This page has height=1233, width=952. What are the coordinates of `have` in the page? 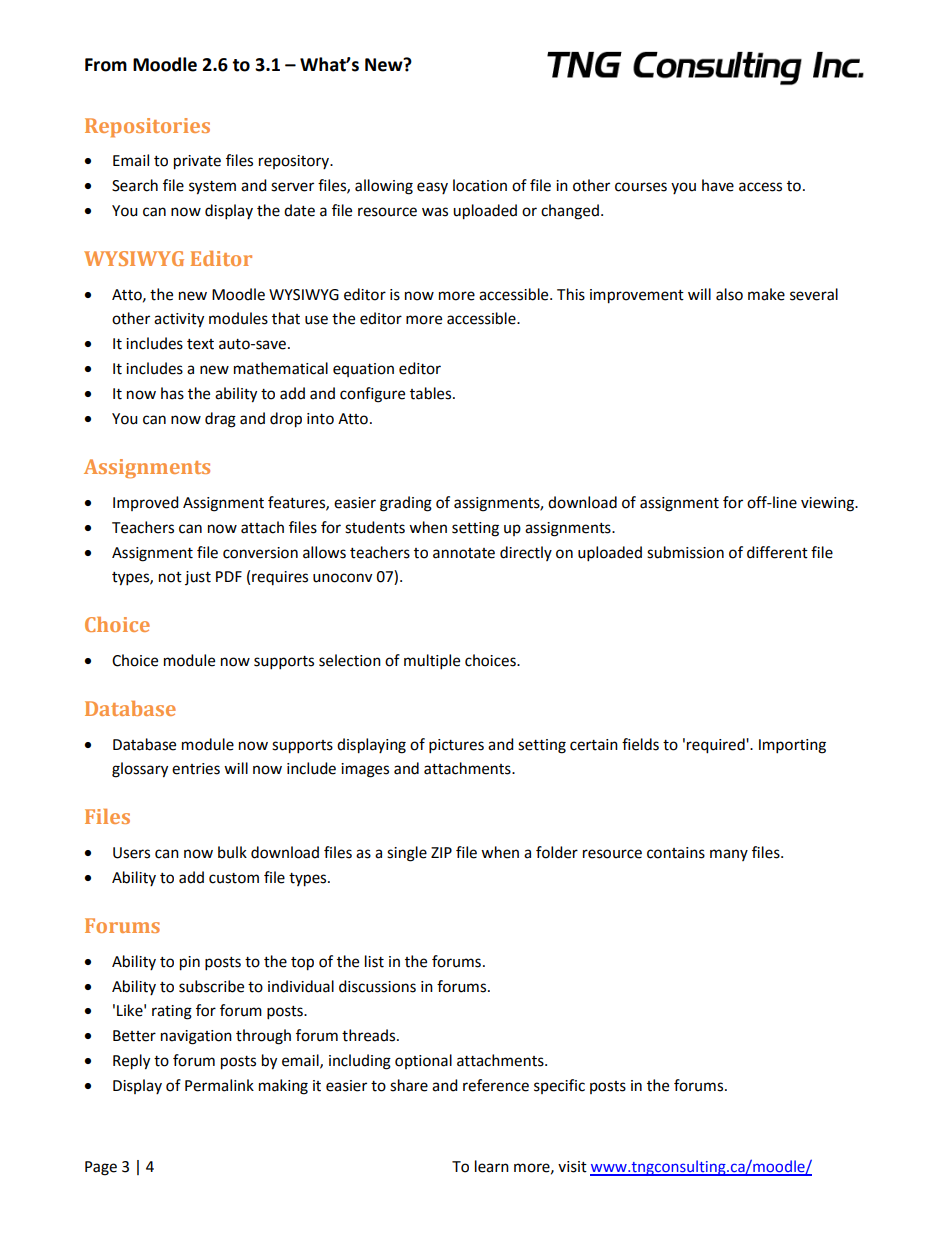 It's located at (718, 185).
